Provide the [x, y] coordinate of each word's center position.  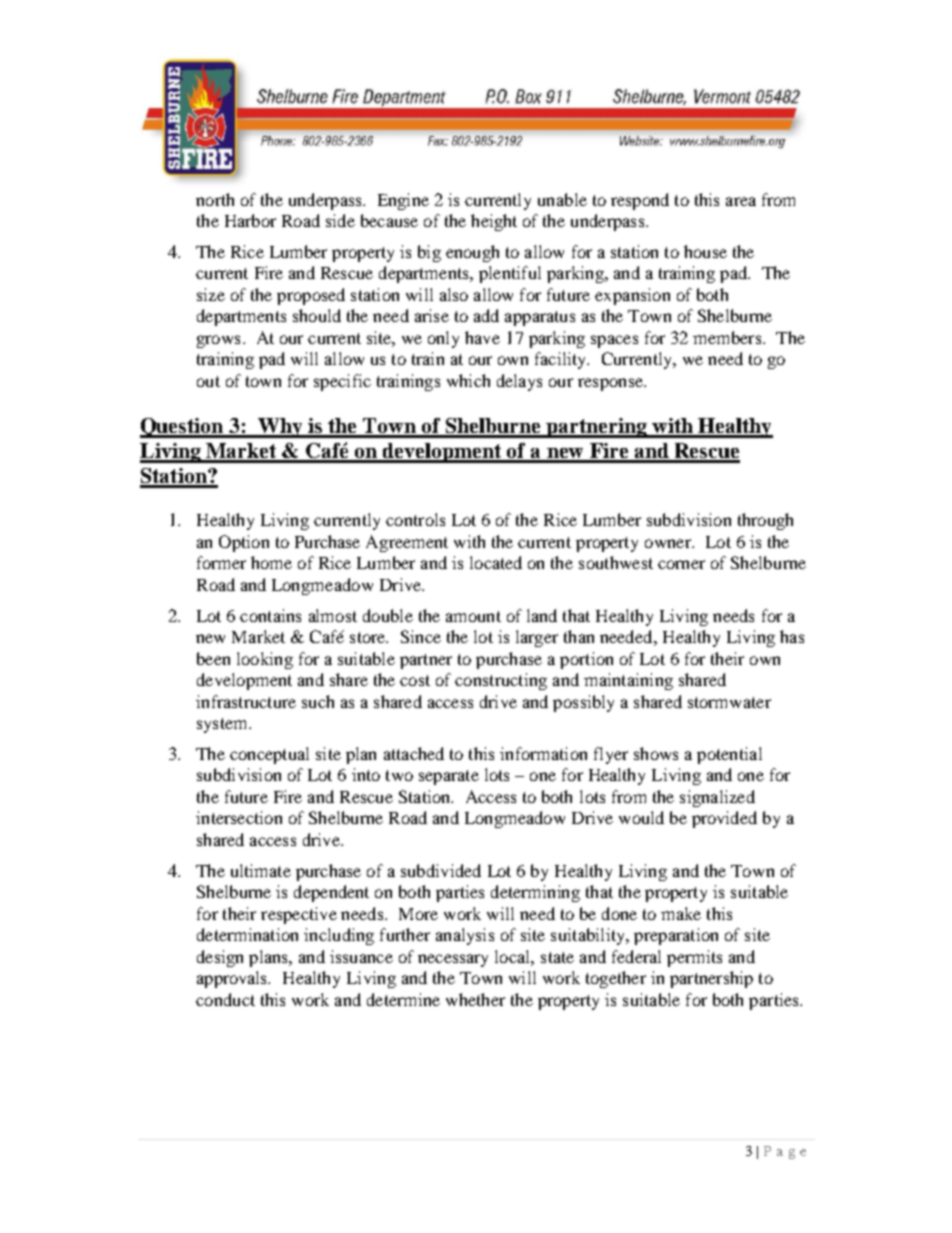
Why [280, 428]
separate [449, 777]
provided [724, 819]
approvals [233, 979]
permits [694, 958]
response [611, 384]
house [705, 251]
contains [270, 615]
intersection [239, 817]
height [494, 222]
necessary [453, 960]
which [468, 380]
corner [681, 564]
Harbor [250, 220]
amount [473, 616]
